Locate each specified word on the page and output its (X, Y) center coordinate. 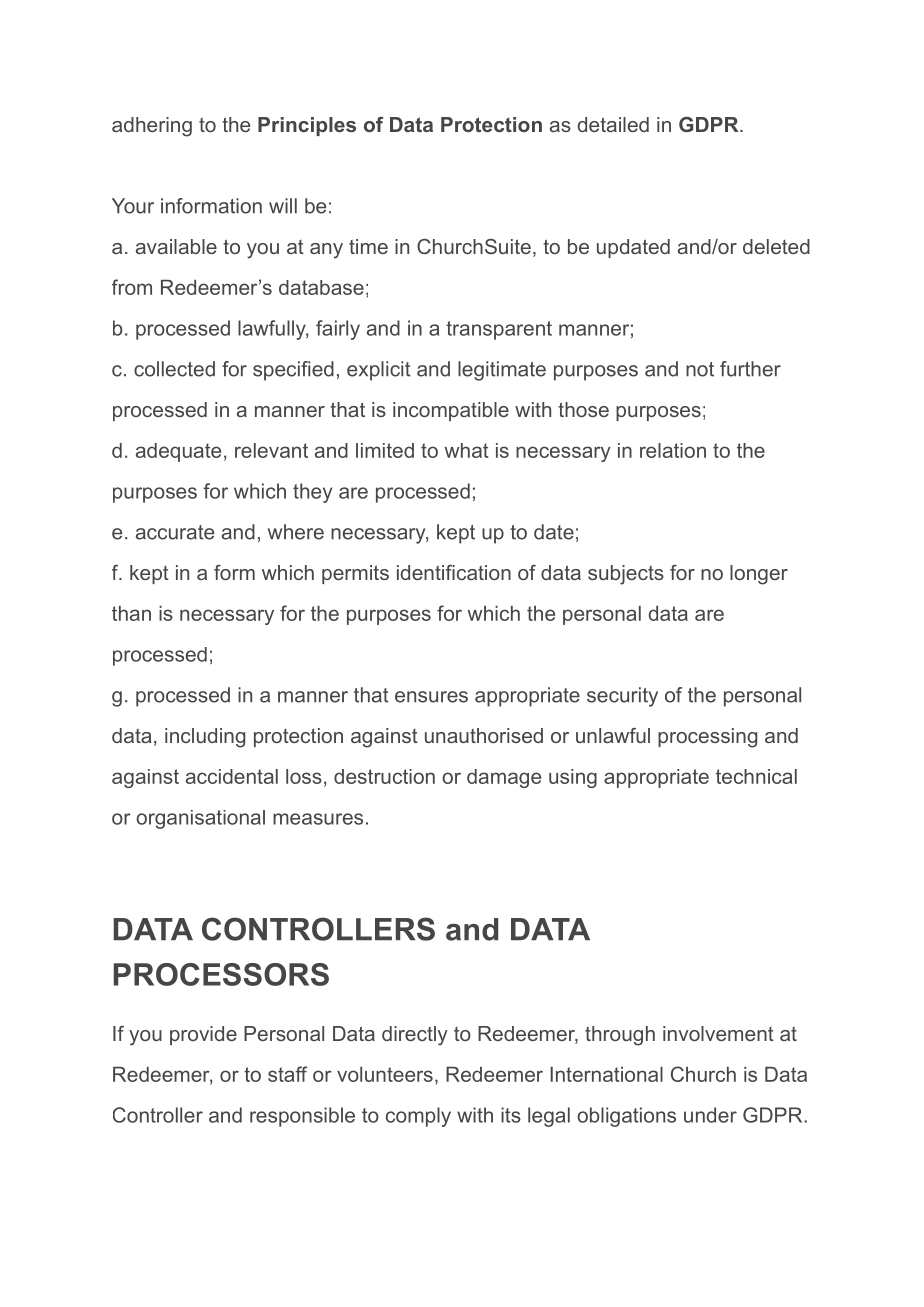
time (368, 246)
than (131, 613)
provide (203, 1035)
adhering (152, 127)
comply (418, 1117)
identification (454, 572)
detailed (613, 124)
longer (759, 575)
